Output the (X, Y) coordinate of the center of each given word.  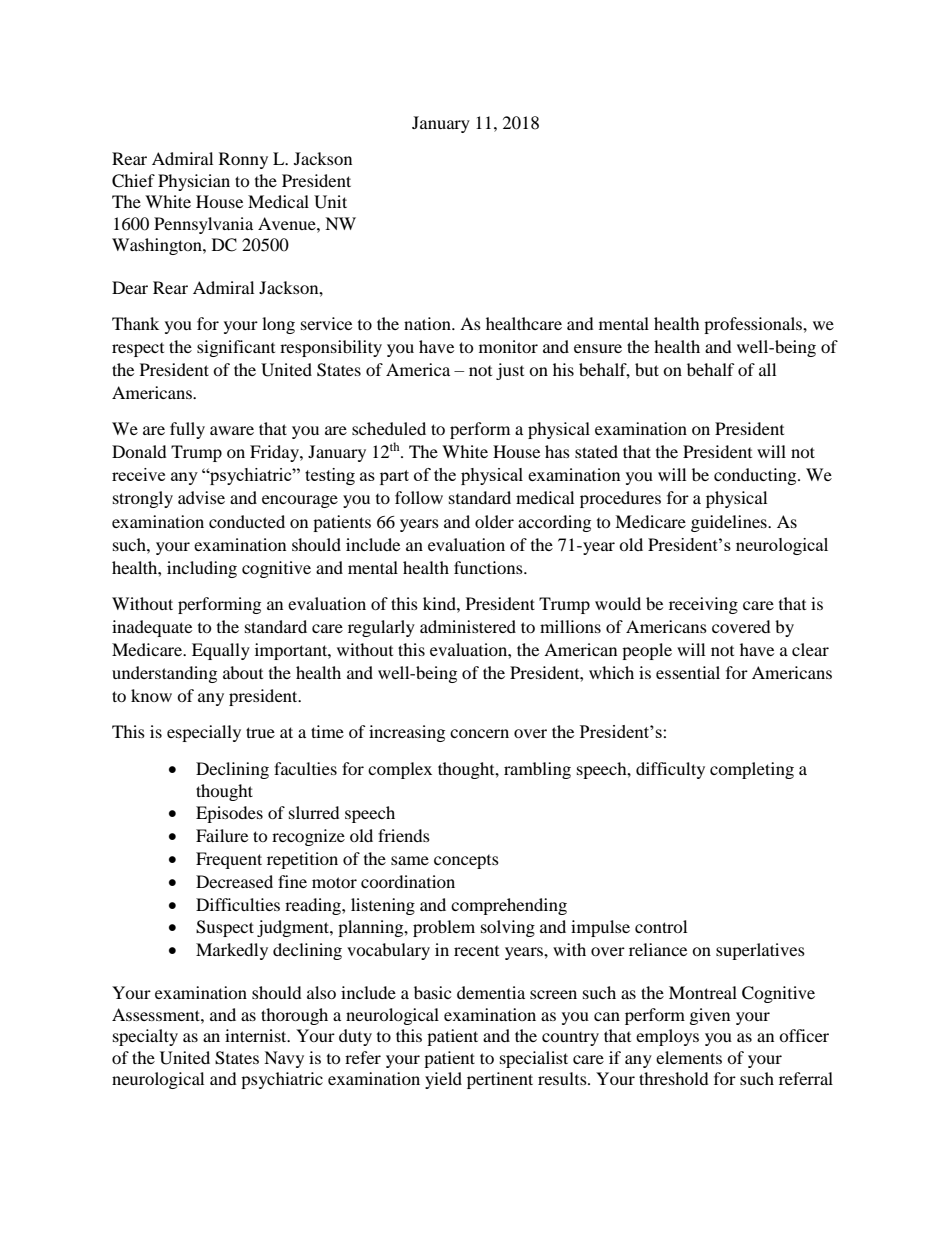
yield (443, 1080)
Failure (222, 835)
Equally (221, 651)
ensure (598, 348)
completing (752, 770)
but (647, 369)
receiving (703, 605)
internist (257, 1035)
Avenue (288, 223)
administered (468, 626)
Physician (194, 182)
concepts (466, 862)
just (510, 371)
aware (232, 430)
